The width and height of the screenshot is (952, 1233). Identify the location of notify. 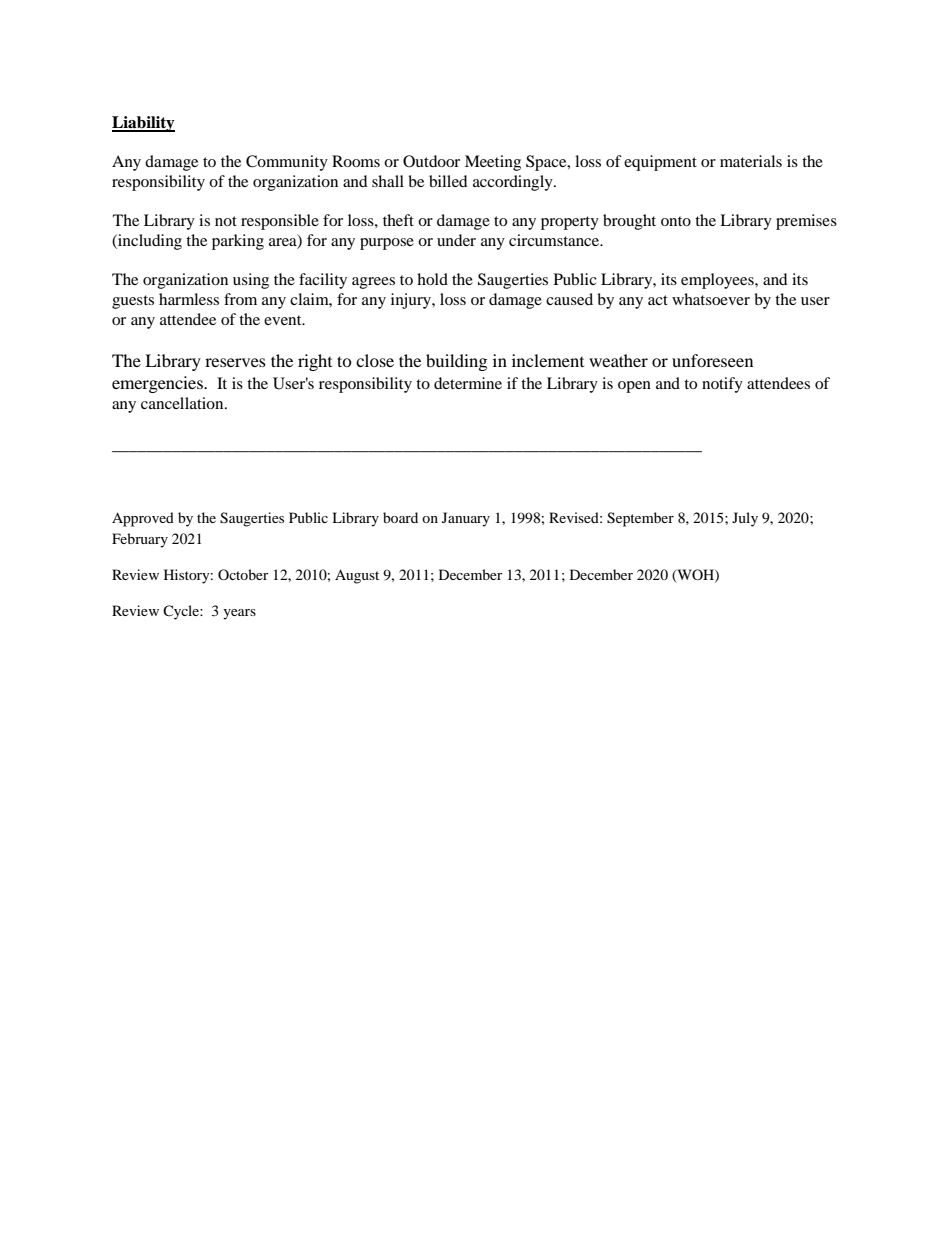
(722, 385).
